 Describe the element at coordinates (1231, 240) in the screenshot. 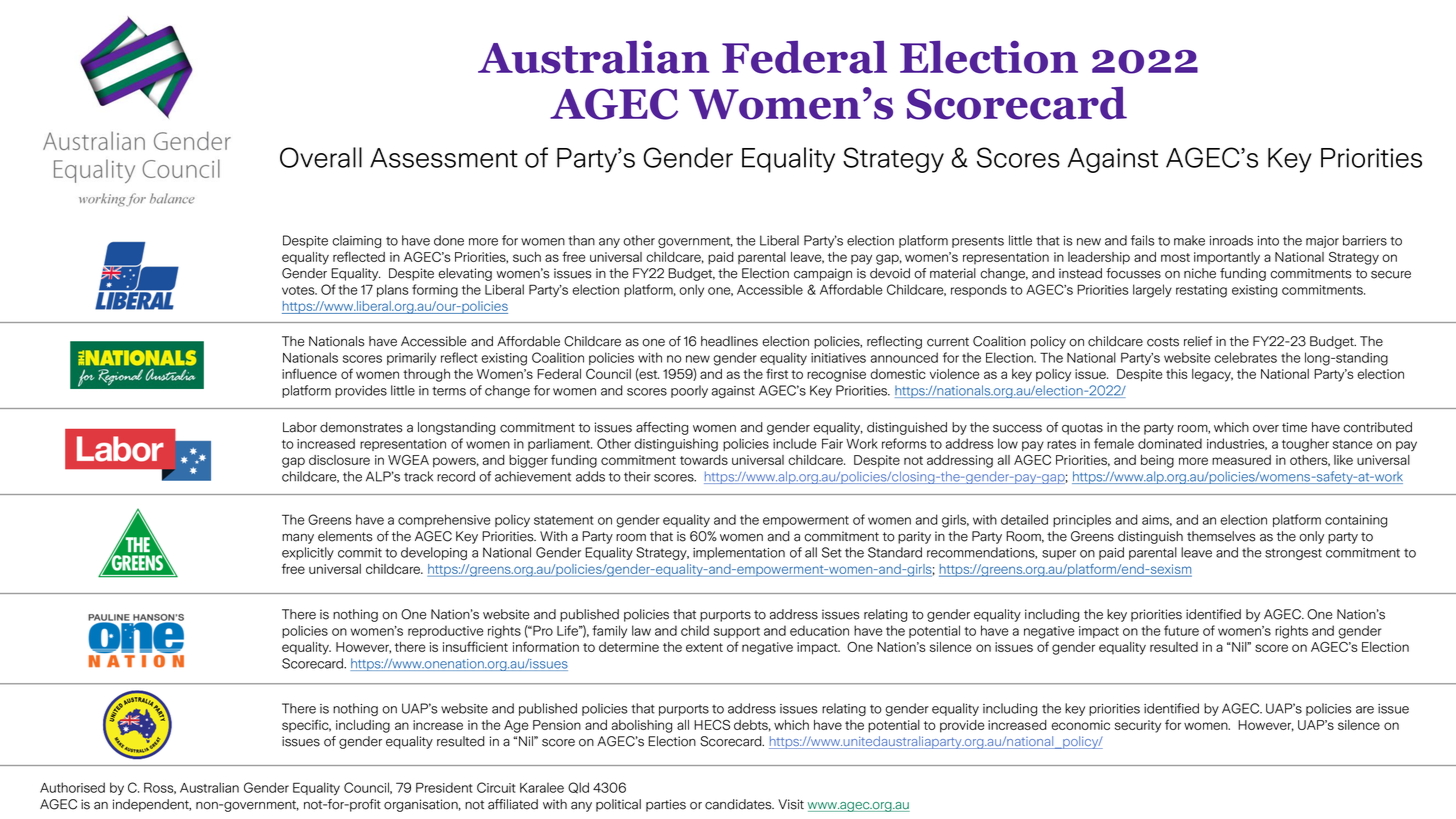

I see `inroads` at that location.
